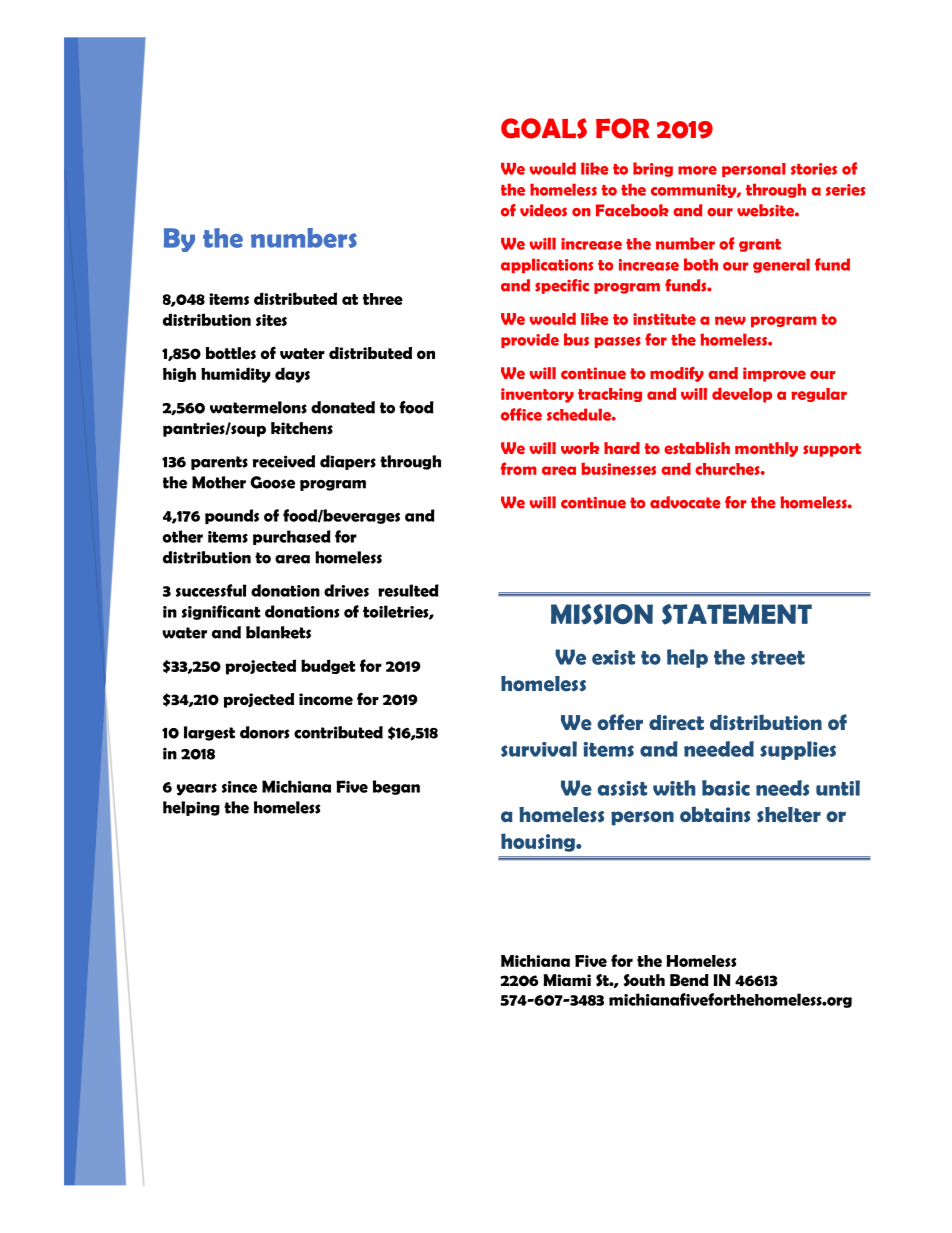  Describe the element at coordinates (239, 787) in the screenshot. I see `since` at that location.
